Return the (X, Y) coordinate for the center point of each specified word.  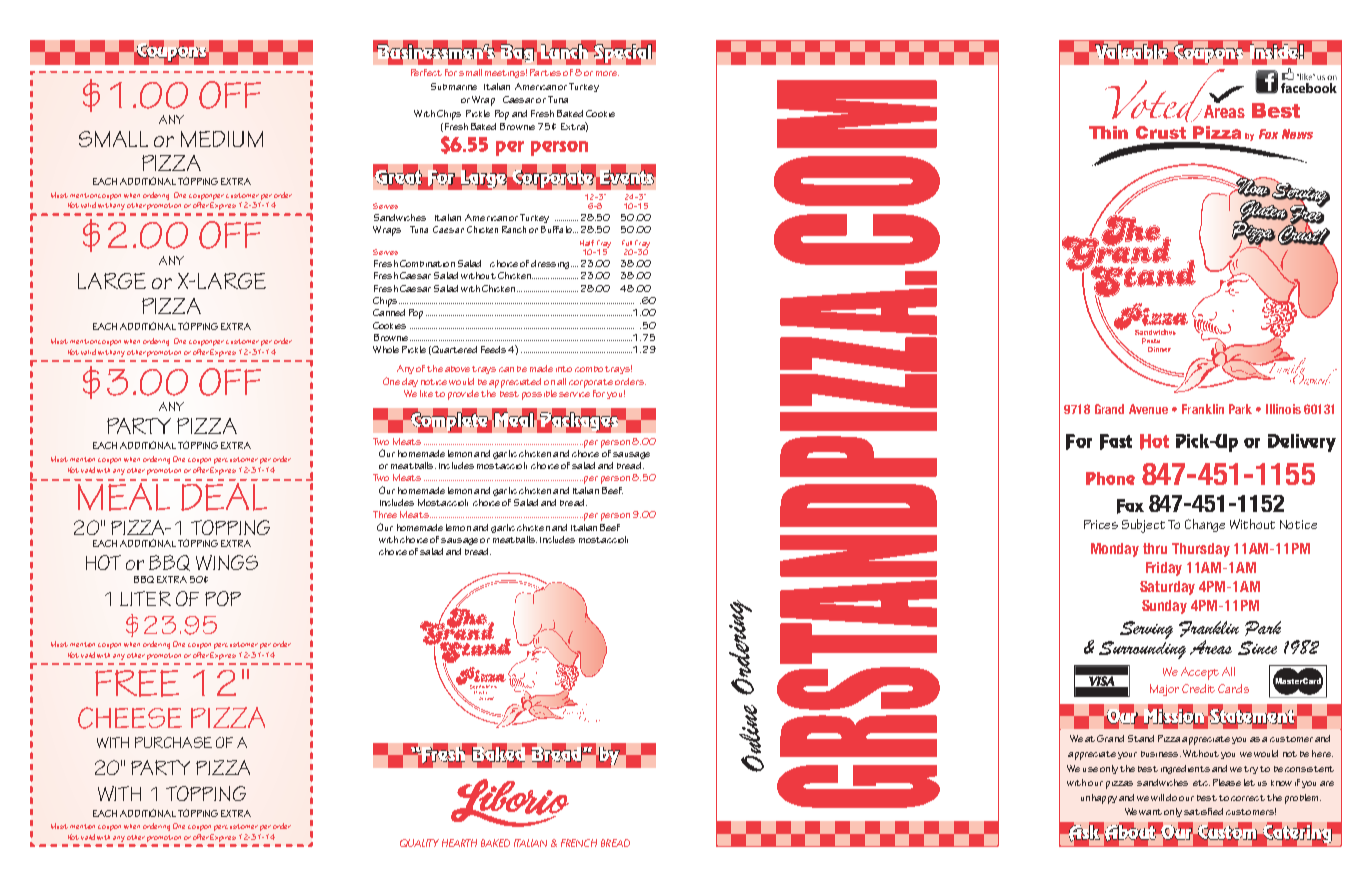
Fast (1116, 442)
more (607, 73)
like (426, 393)
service (574, 394)
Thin (1108, 132)
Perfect (426, 72)
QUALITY (419, 843)
